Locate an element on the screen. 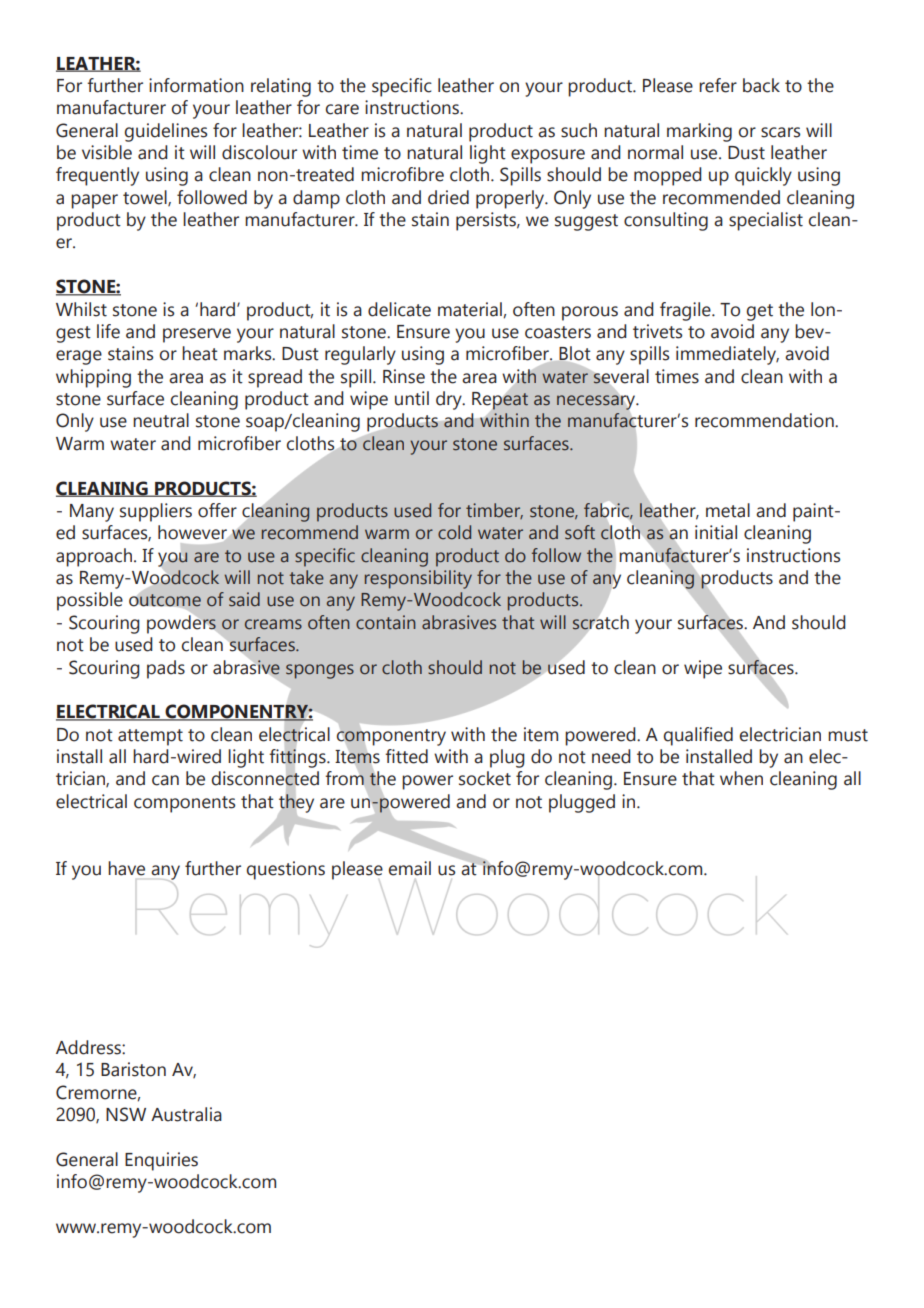 This screenshot has width=924, height=1308. Enquiries is located at coordinates (161, 1161).
